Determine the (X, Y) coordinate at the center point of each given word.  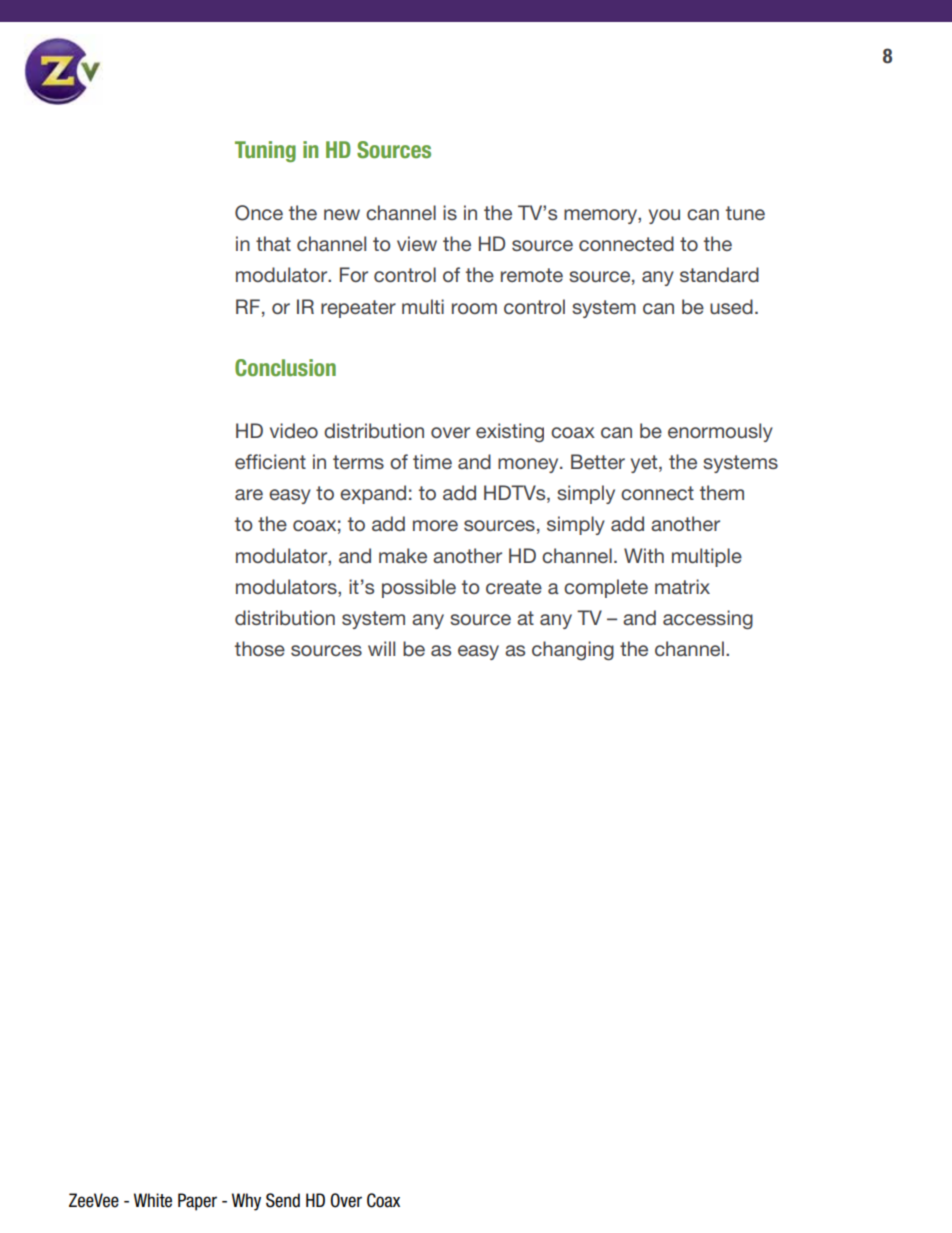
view (417, 243)
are (249, 494)
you (664, 216)
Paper (197, 1202)
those (260, 648)
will (381, 648)
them (722, 492)
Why (246, 1202)
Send (283, 1200)
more (435, 525)
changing (573, 650)
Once (259, 213)
